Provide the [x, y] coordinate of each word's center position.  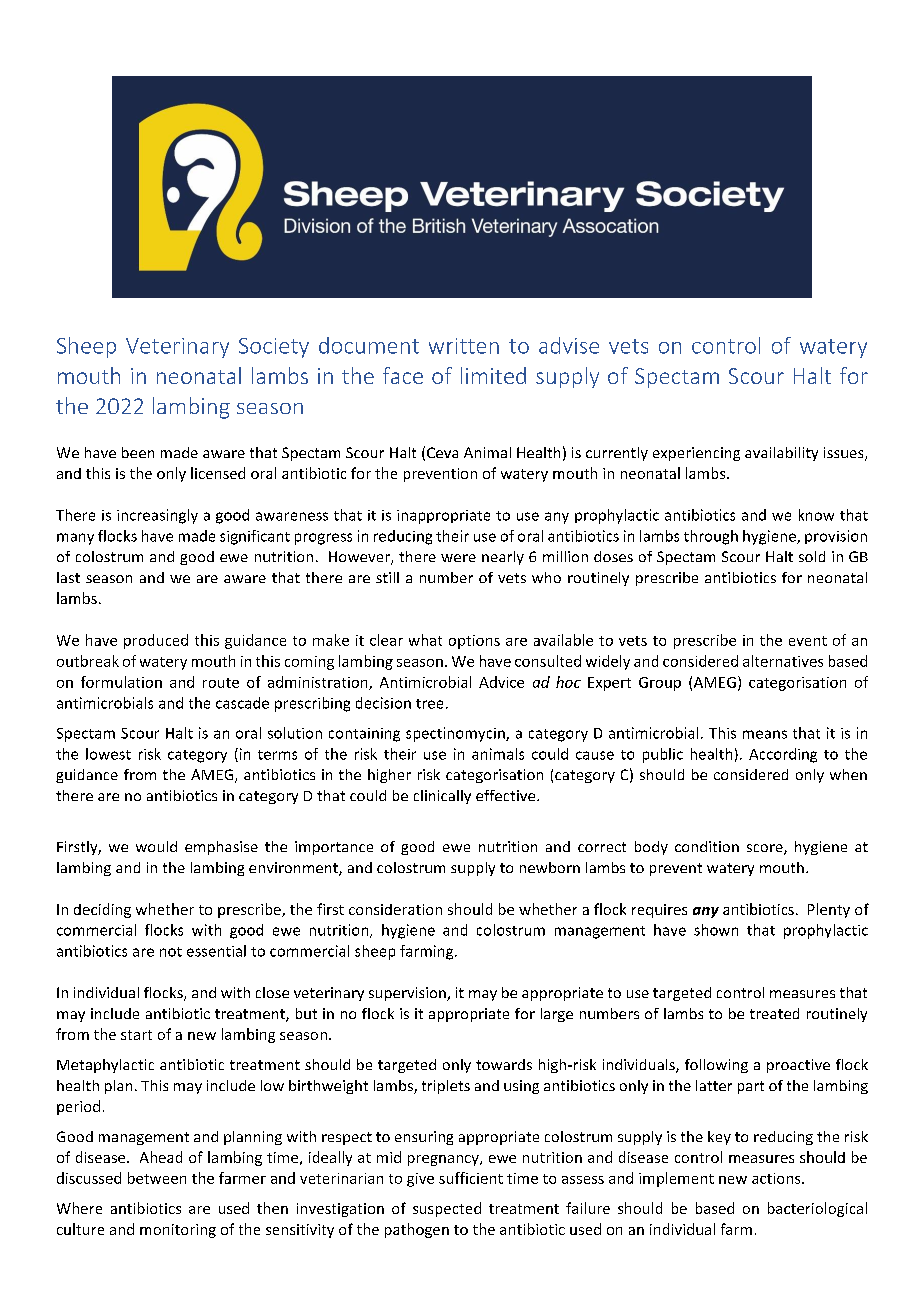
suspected [447, 1209]
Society [274, 348]
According [783, 755]
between [157, 1178]
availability [781, 454]
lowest [108, 754]
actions [777, 1178]
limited [493, 375]
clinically [442, 797]
